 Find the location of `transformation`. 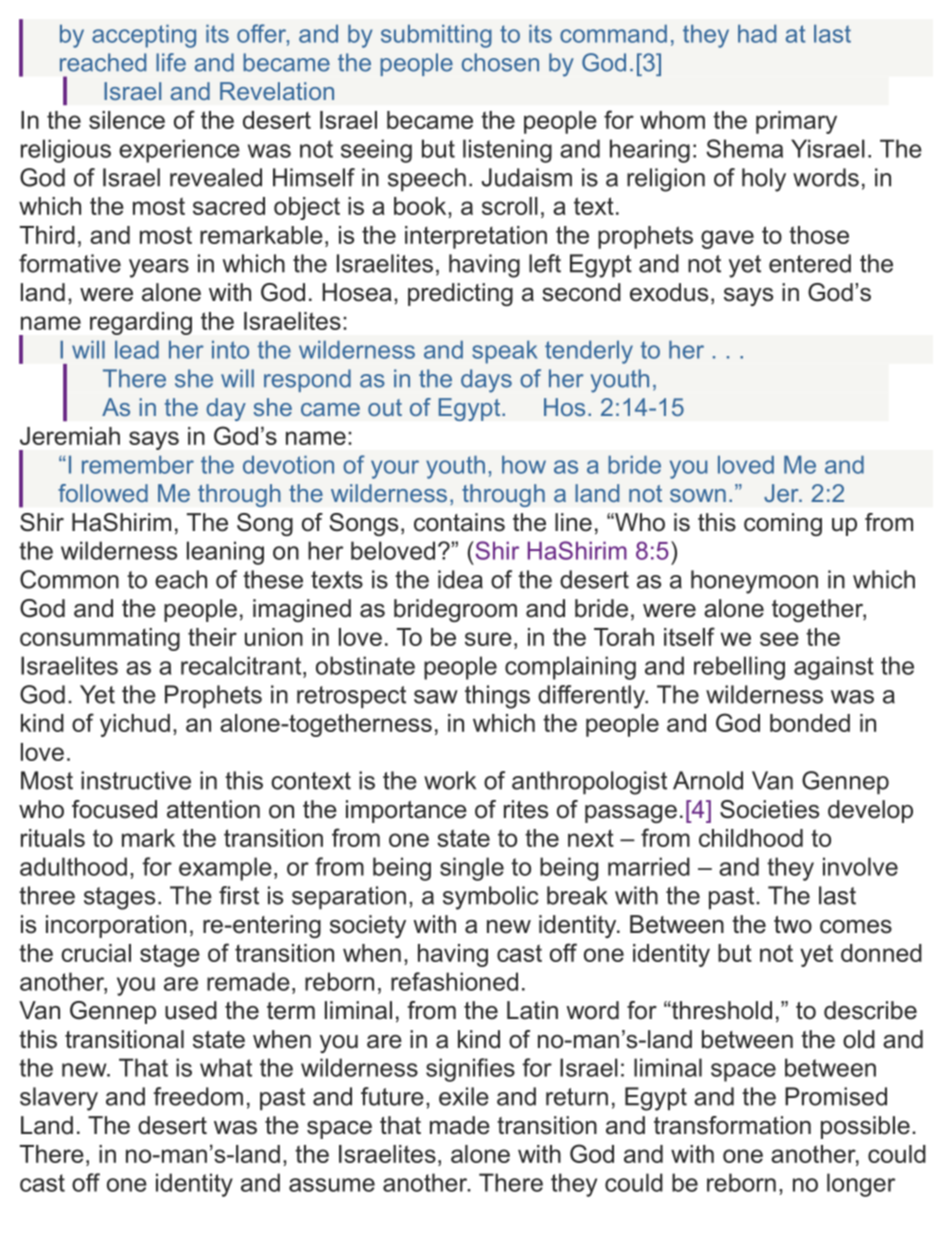

transformation is located at coordinates (732, 1125).
